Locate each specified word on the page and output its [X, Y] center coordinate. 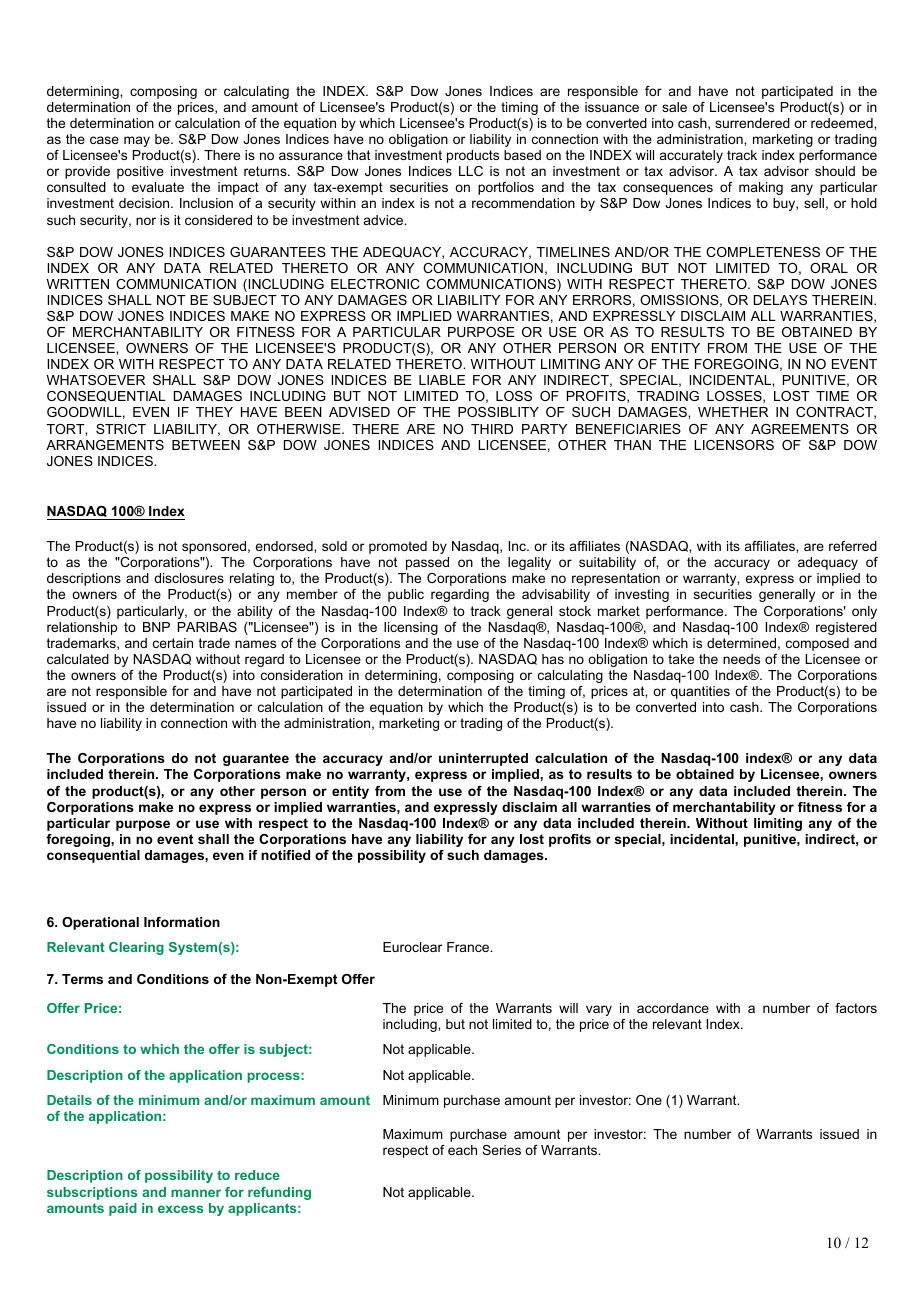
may [137, 141]
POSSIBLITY [498, 412]
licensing [411, 628]
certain [173, 643]
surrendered [752, 123]
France [469, 947]
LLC [471, 171]
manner [196, 1193]
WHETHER [733, 412]
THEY [214, 412]
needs [741, 659]
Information [182, 922]
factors [856, 1008]
